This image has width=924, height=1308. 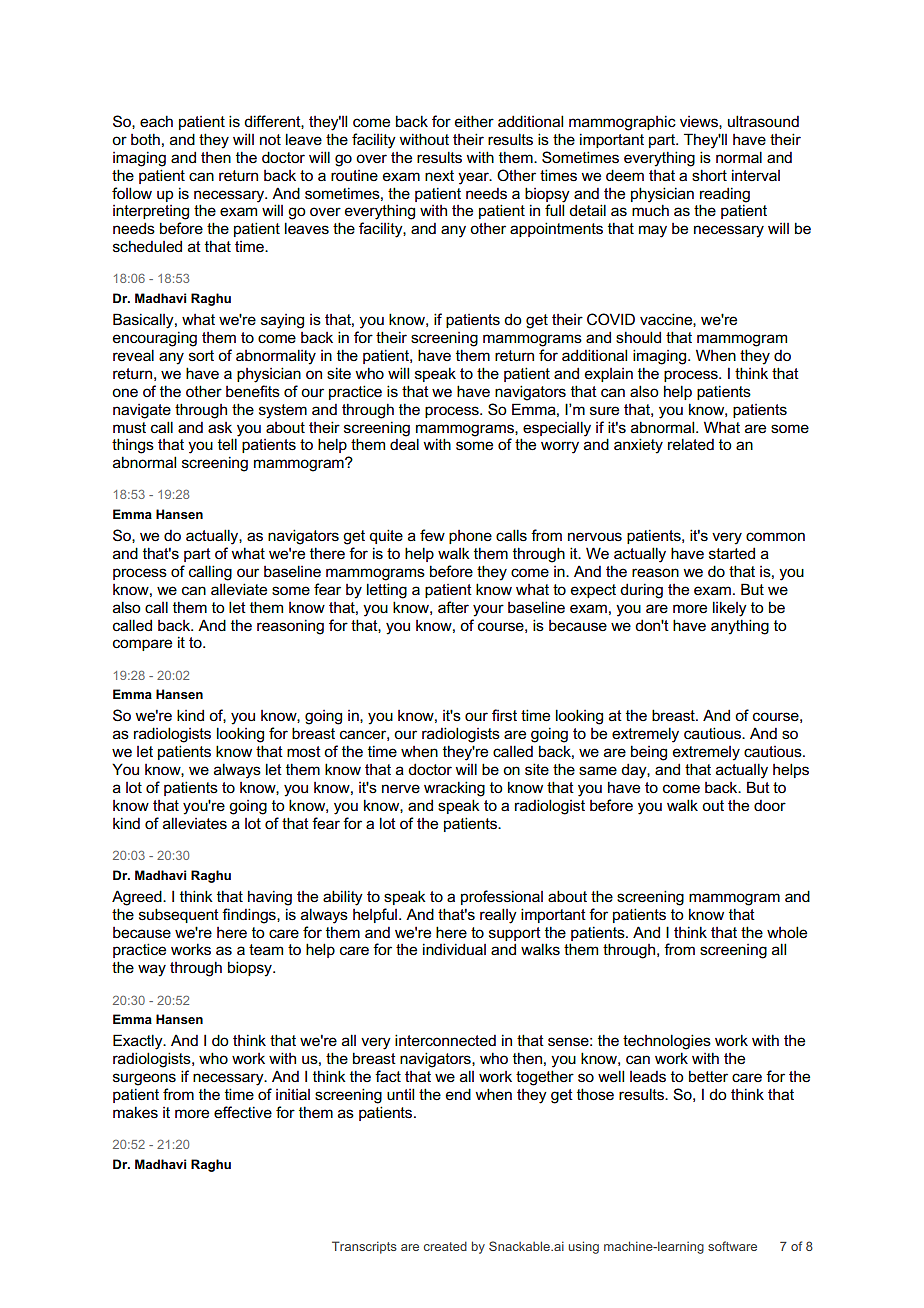 What do you see at coordinates (439, 175) in the image?
I see `next` at bounding box center [439, 175].
